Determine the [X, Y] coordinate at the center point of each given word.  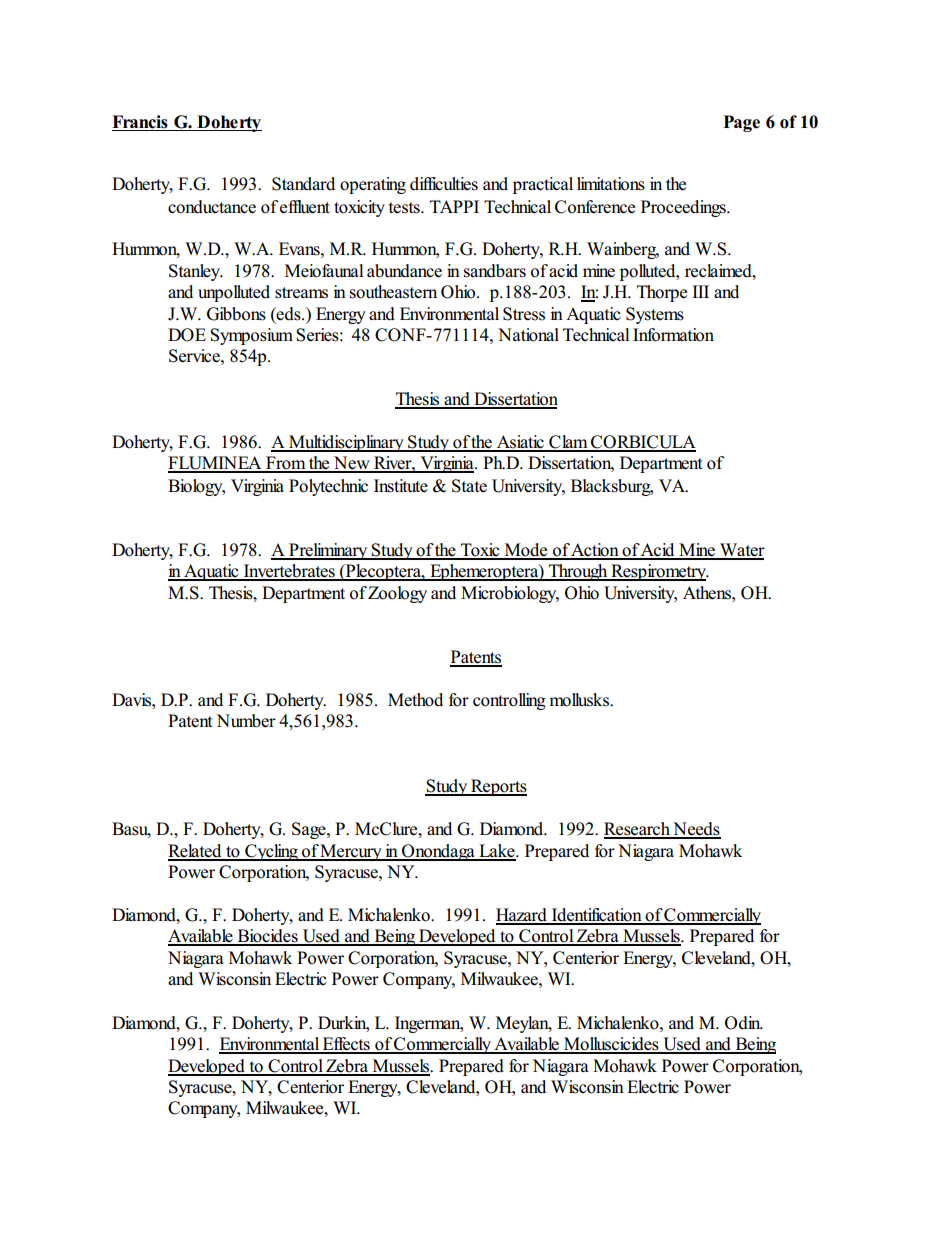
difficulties [444, 184]
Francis [141, 123]
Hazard [522, 916]
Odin [744, 1023]
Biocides [267, 937]
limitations [611, 184]
